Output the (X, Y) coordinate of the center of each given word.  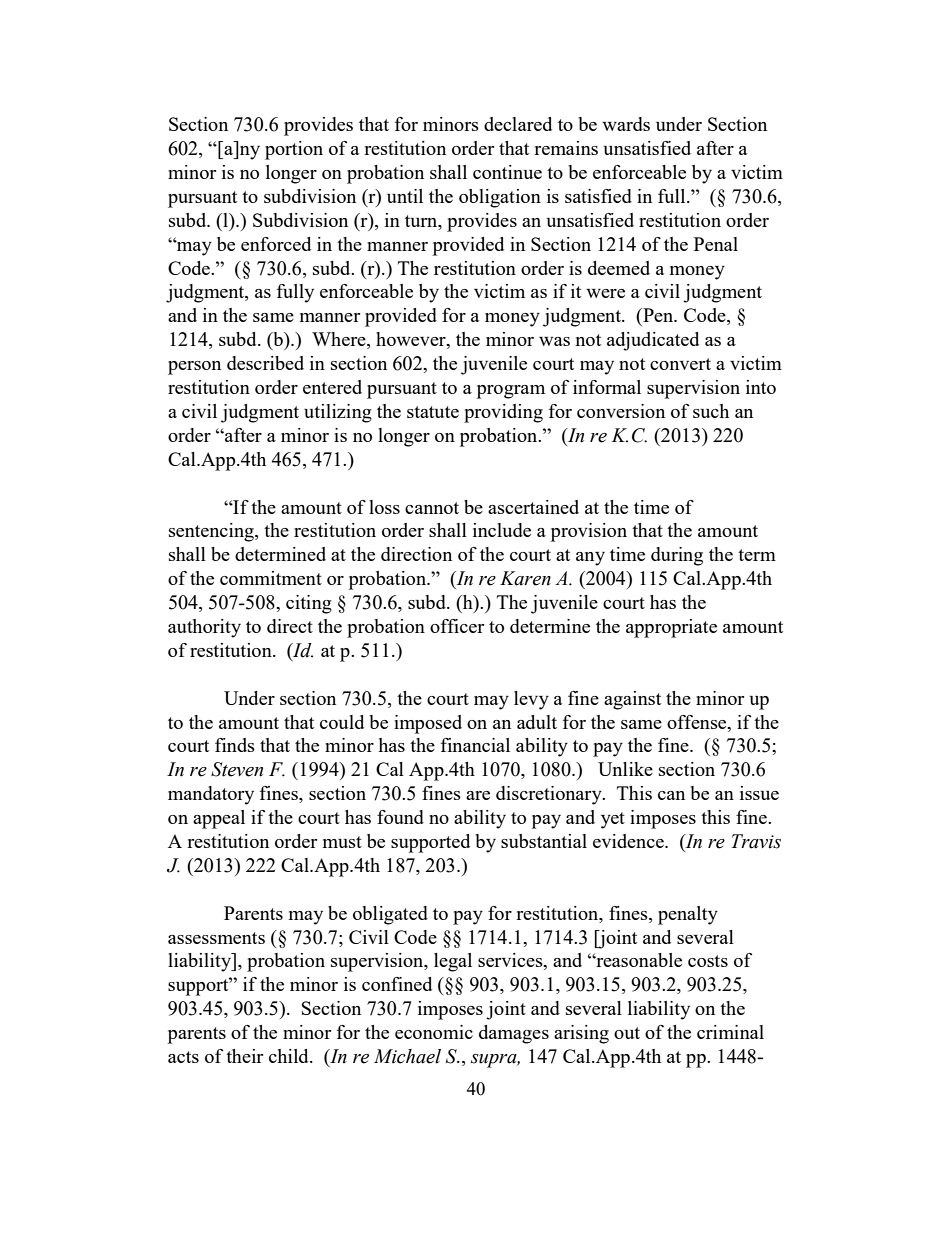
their (244, 1056)
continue (507, 172)
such (711, 411)
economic (434, 1032)
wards (626, 124)
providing (503, 413)
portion (294, 150)
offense (698, 722)
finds (235, 745)
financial (475, 745)
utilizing (338, 413)
